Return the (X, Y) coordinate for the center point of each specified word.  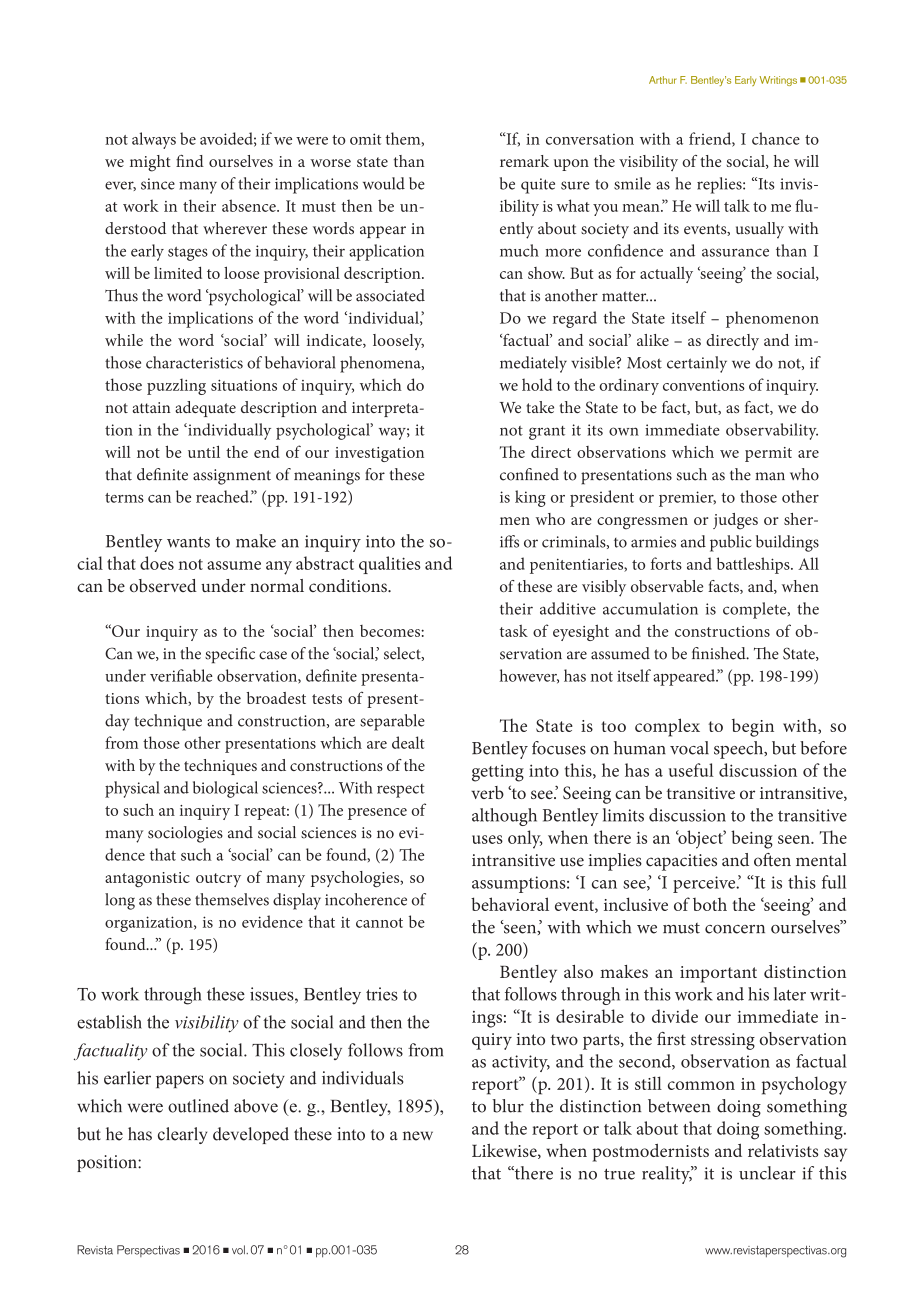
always (154, 140)
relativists (783, 1150)
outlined (198, 1106)
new (418, 1136)
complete (756, 610)
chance (776, 138)
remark (524, 161)
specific (230, 655)
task (514, 631)
